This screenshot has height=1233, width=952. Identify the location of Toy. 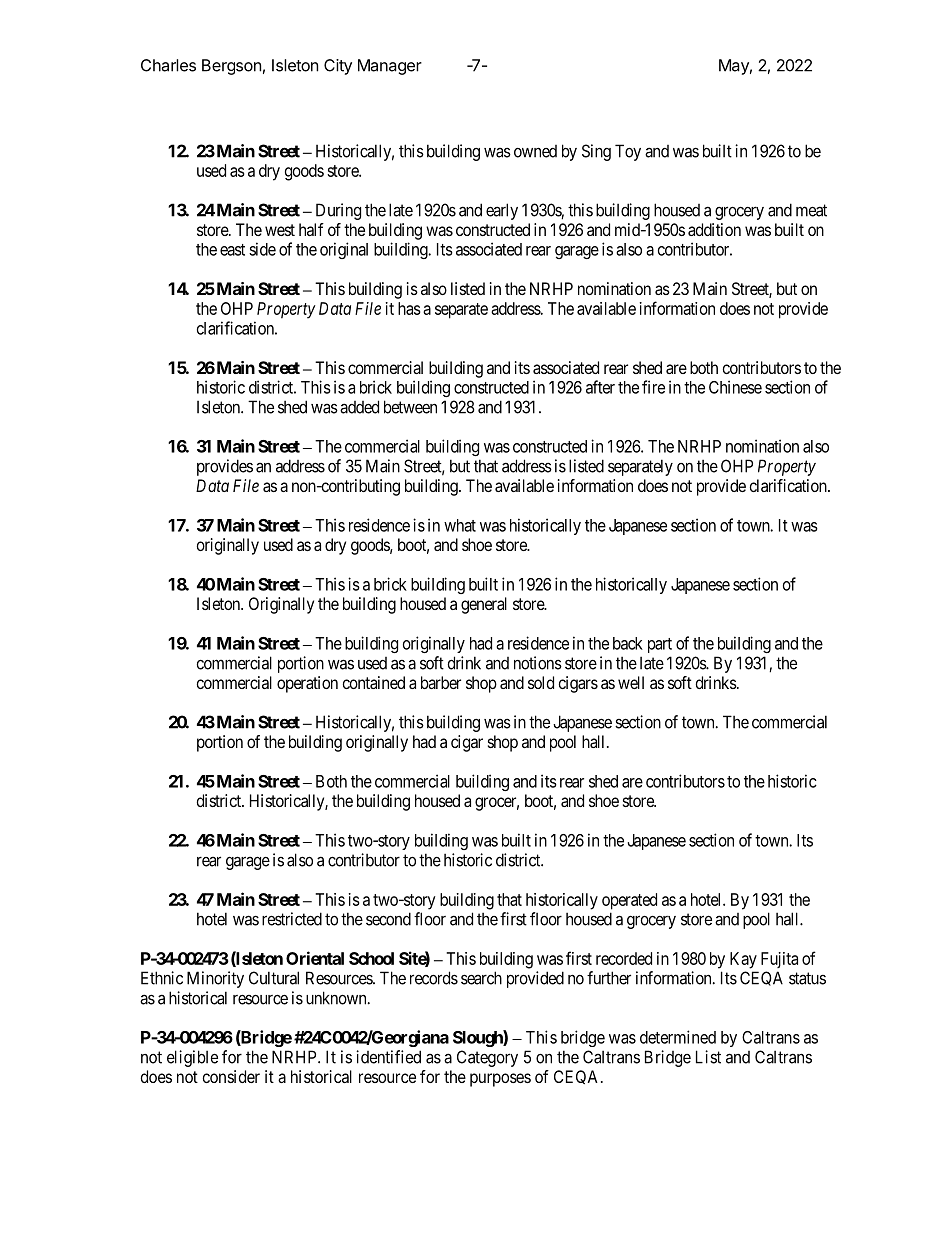
(628, 152).
